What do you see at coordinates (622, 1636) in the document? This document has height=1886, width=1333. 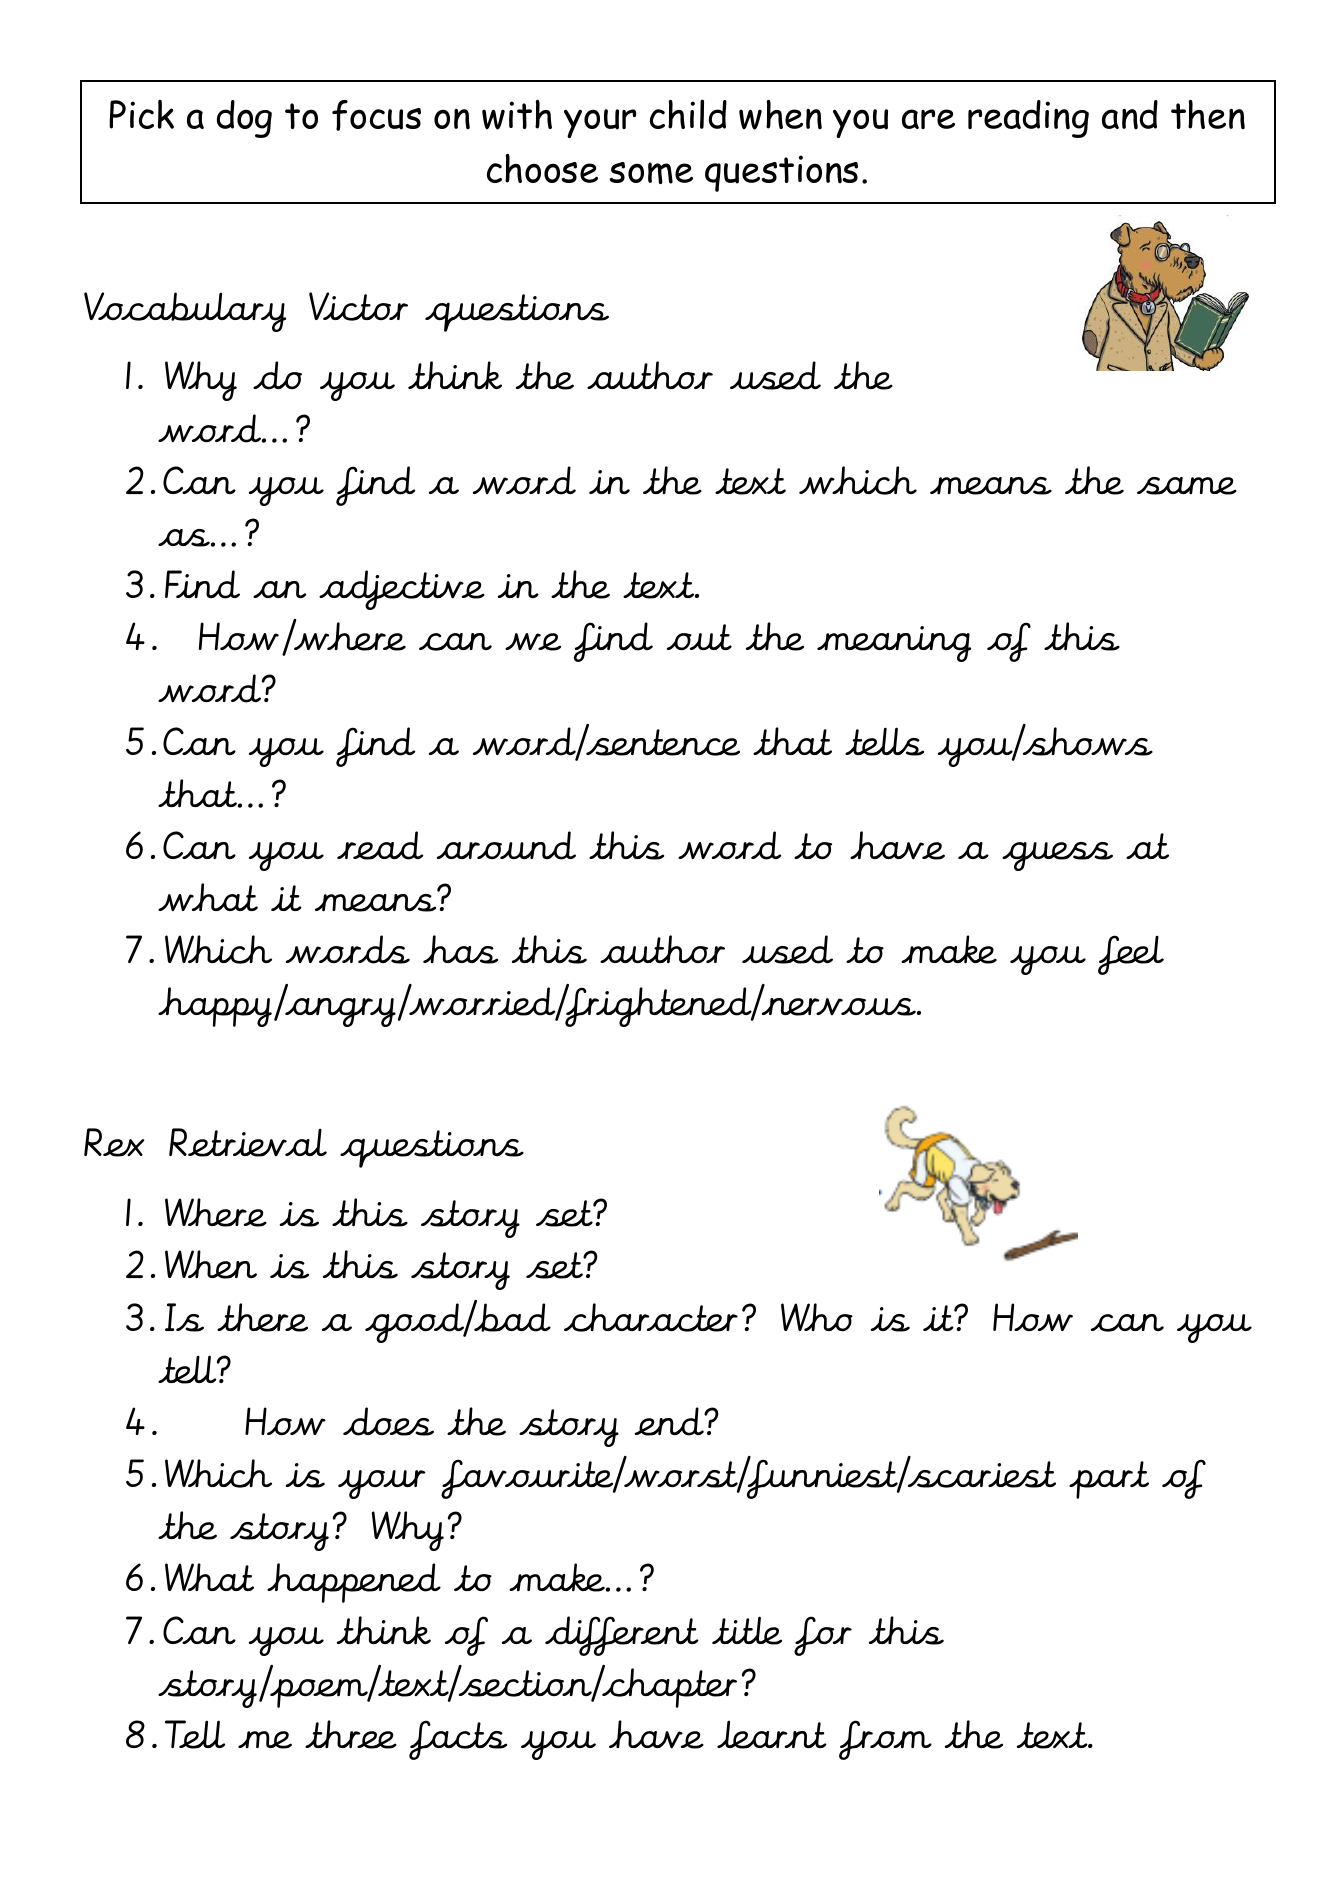 I see `different` at bounding box center [622, 1636].
